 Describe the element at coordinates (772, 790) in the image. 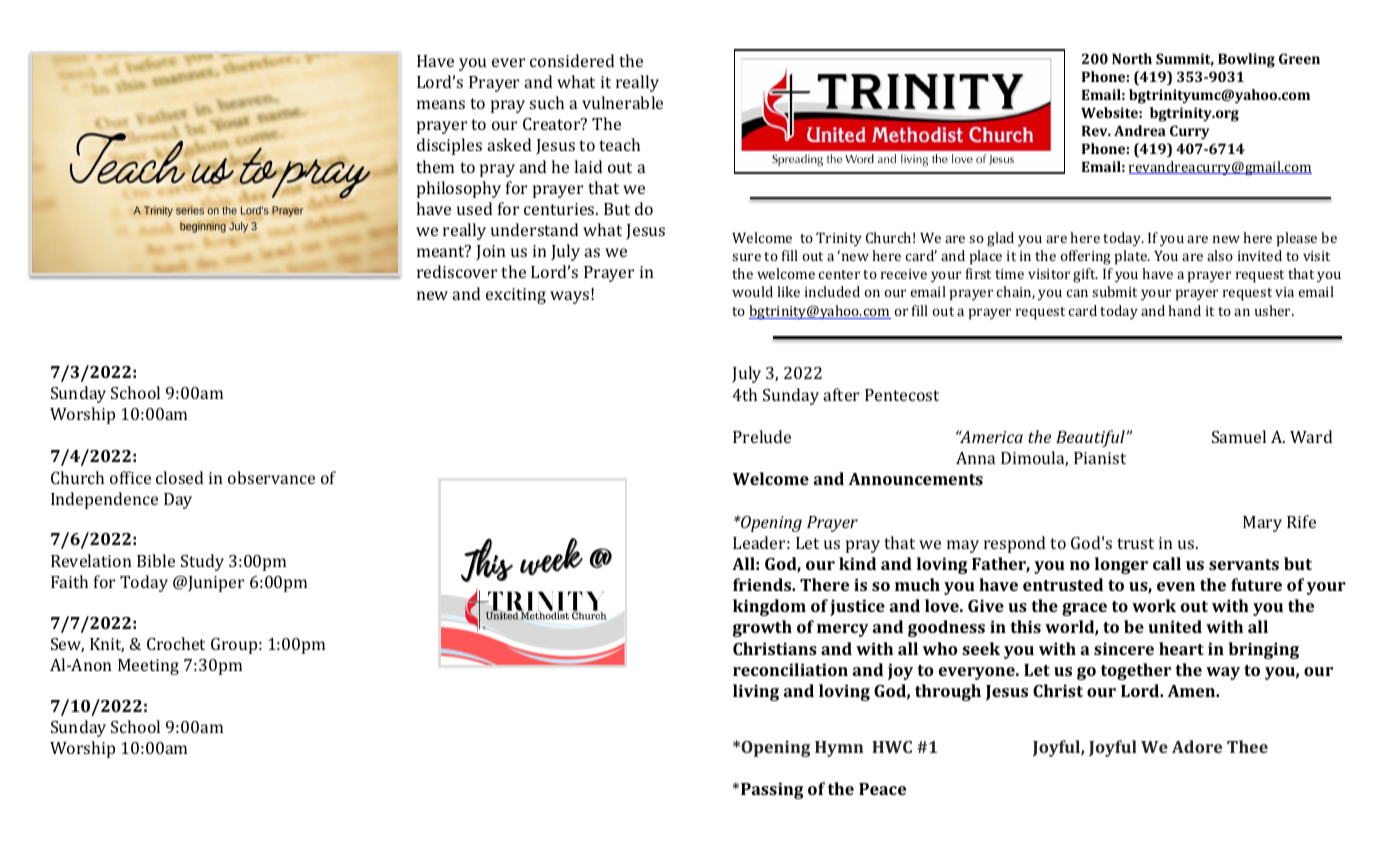

I see `Passing` at that location.
